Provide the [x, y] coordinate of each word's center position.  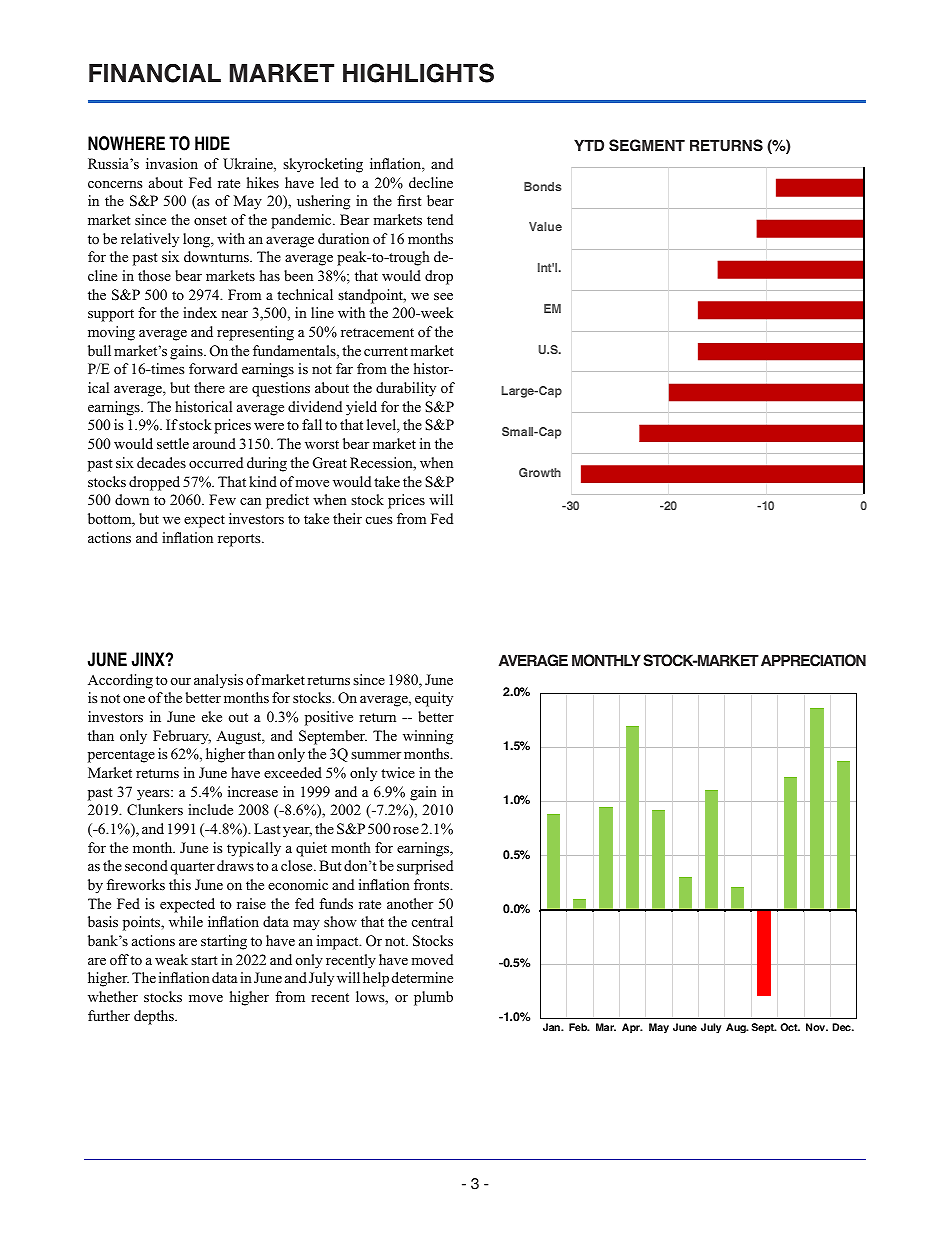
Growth [540, 472]
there [209, 387]
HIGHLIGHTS [418, 73]
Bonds [542, 186]
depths [155, 1017]
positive [329, 718]
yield [361, 408]
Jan [552, 1027]
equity [434, 699]
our [181, 681]
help [376, 979]
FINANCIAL [155, 73]
